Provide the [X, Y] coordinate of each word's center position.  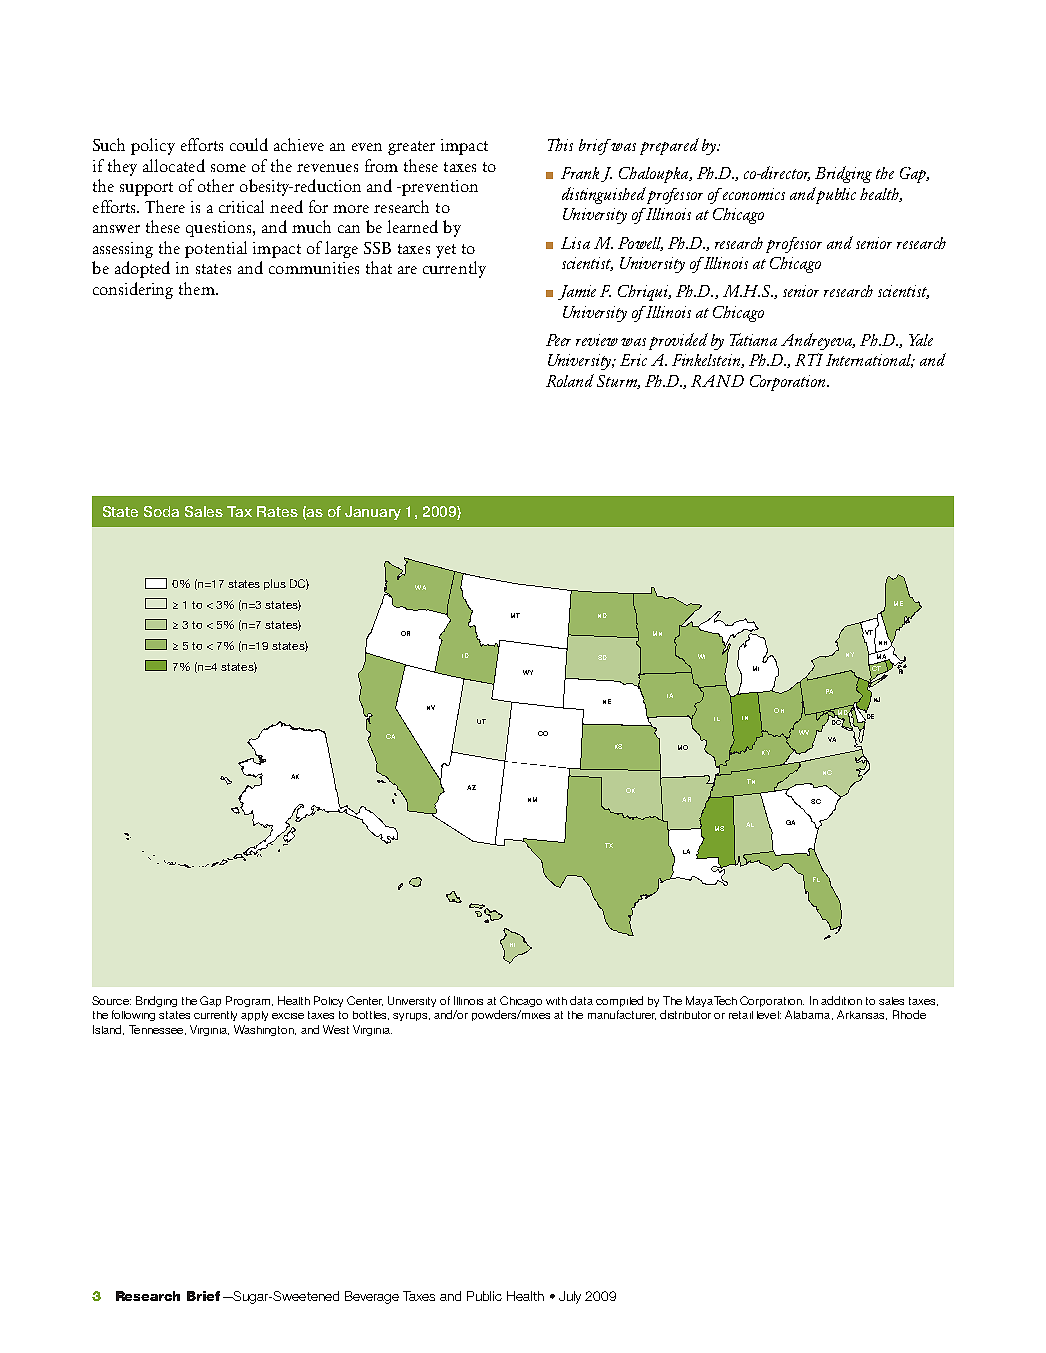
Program [248, 1001]
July [570, 1297]
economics [753, 194]
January [373, 513]
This [560, 144]
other [216, 185]
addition [841, 1000]
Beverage [372, 1297]
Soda [161, 511]
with [556, 1001]
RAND [717, 381]
